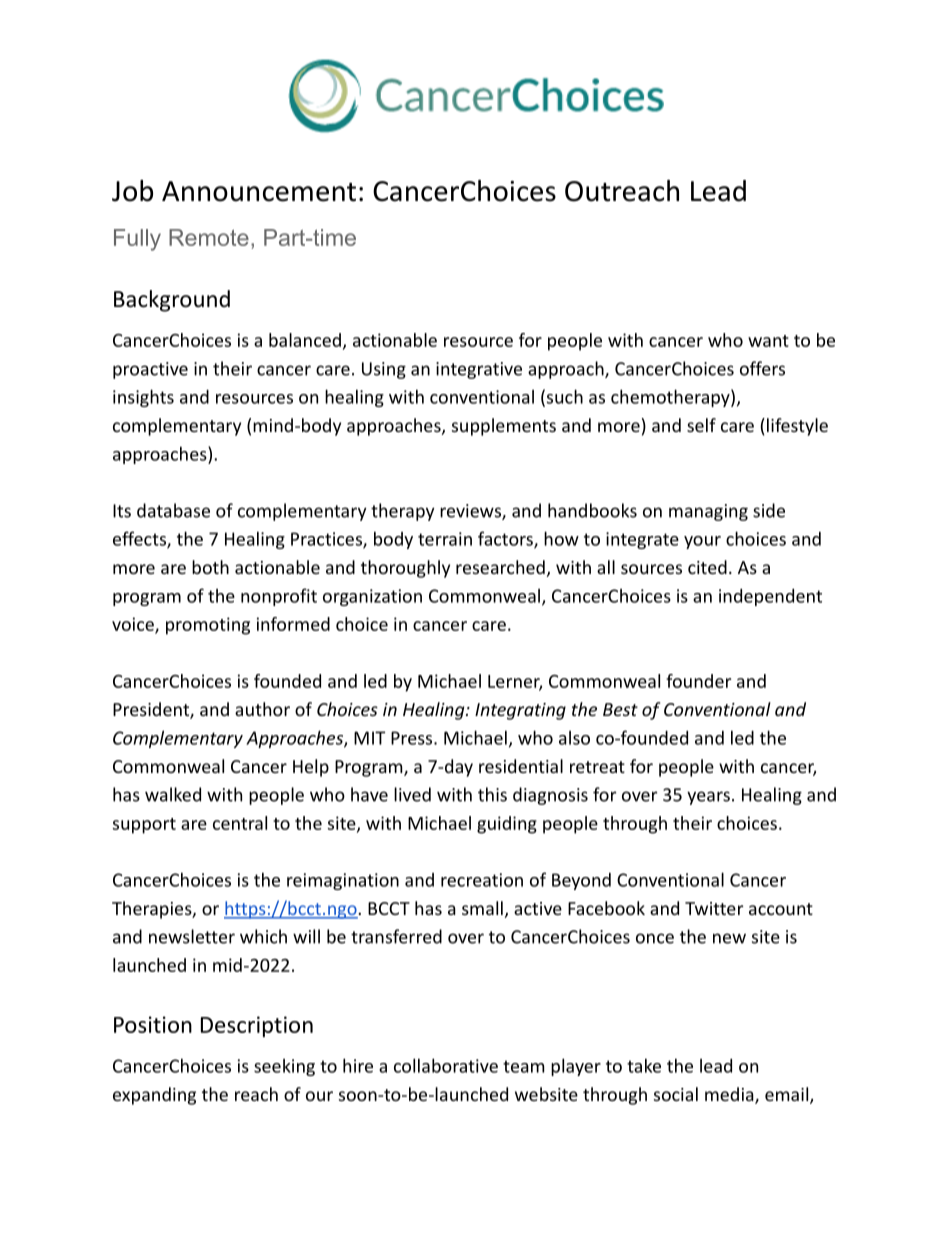 This screenshot has width=952, height=1233. Describe the element at coordinates (259, 191) in the screenshot. I see `Announcement` at that location.
